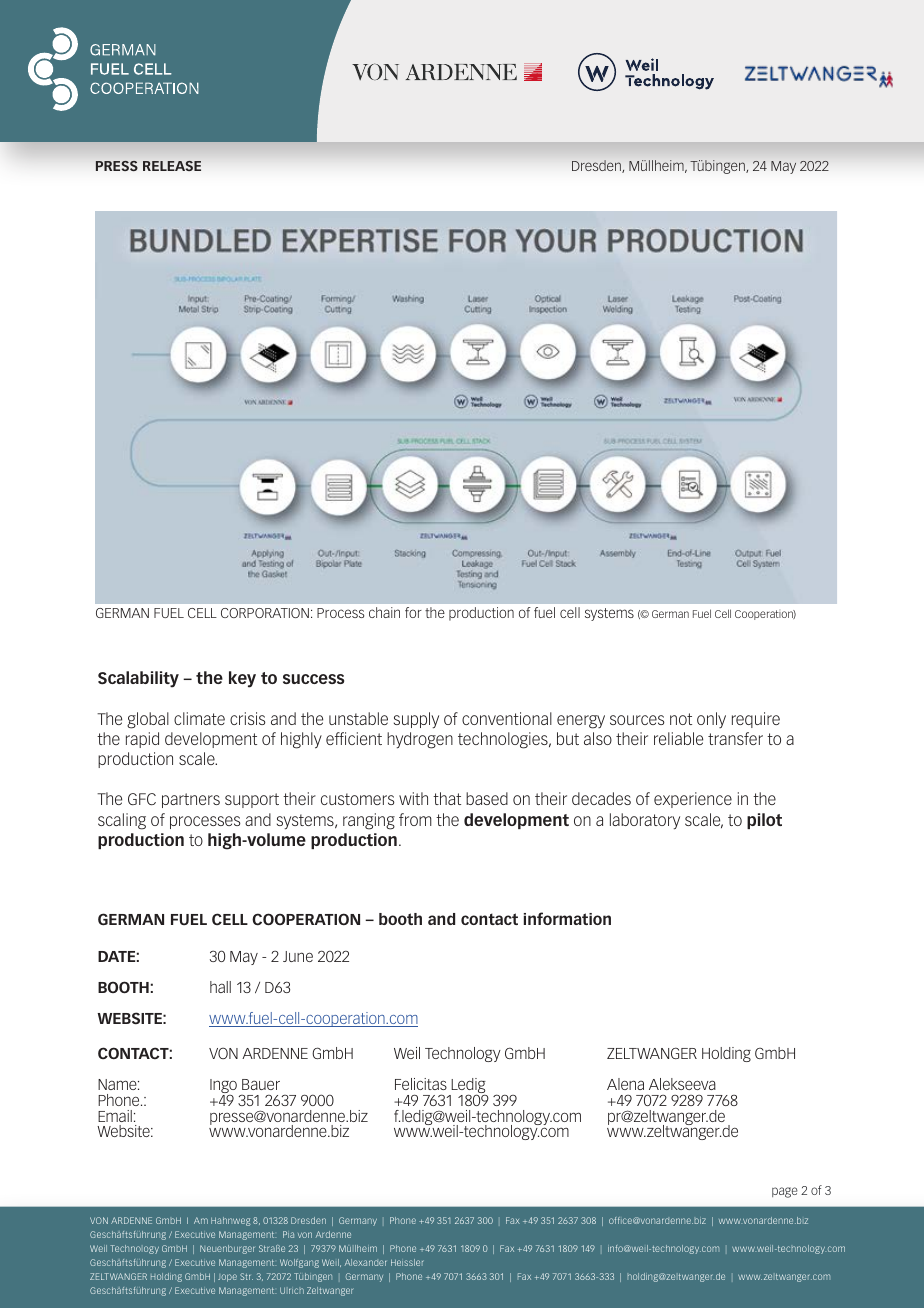 Image resolution: width=924 pixels, height=1308 pixels. I want to click on Alena, so click(625, 1084).
